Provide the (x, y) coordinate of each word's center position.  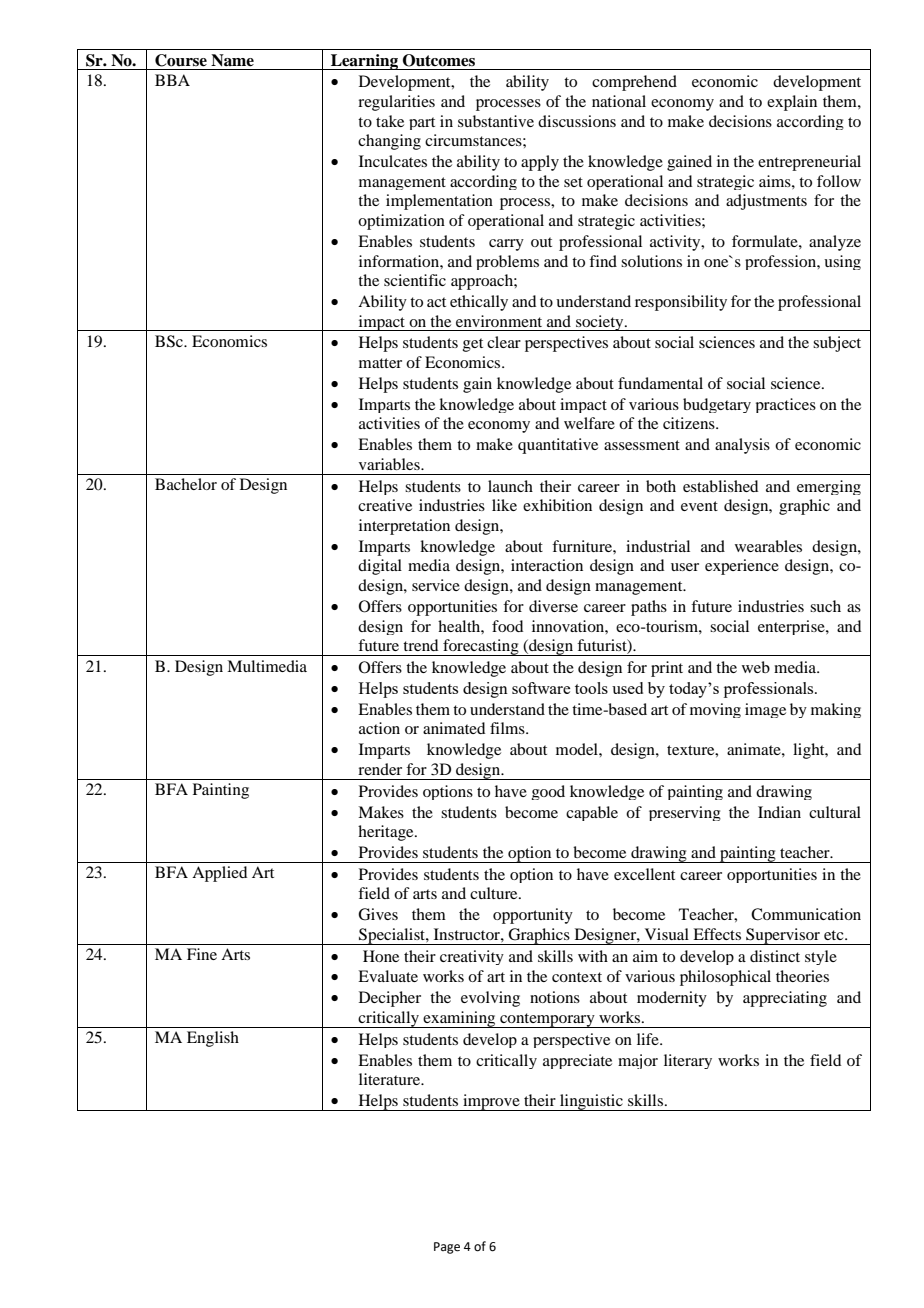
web (756, 667)
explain (792, 103)
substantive (496, 121)
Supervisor (783, 936)
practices (786, 405)
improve (491, 1102)
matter (380, 363)
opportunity (533, 916)
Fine (202, 954)
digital (380, 567)
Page (447, 1248)
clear (504, 342)
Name (232, 60)
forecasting (481, 647)
